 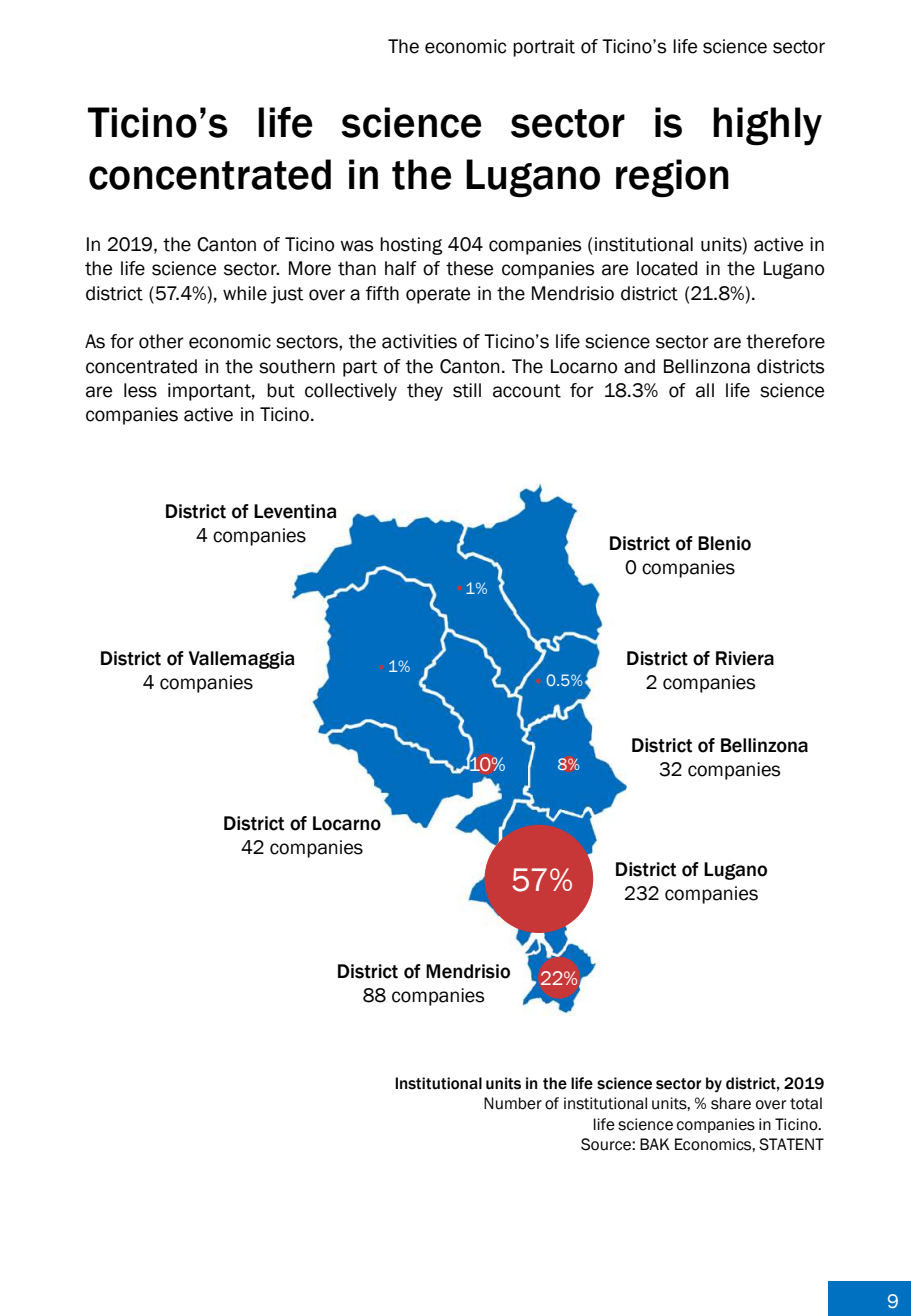 I want to click on share, so click(x=731, y=1103).
